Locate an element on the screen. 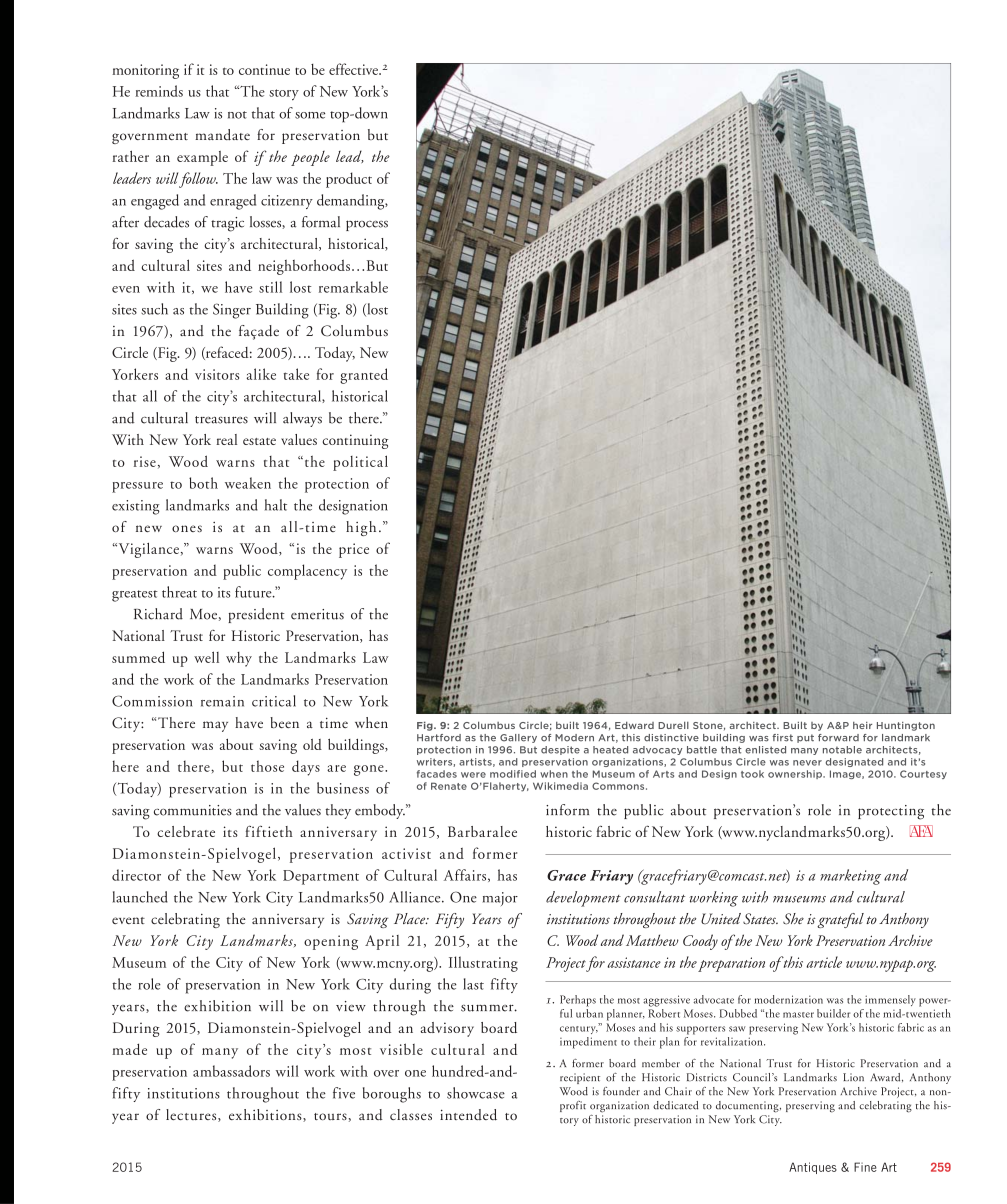  process is located at coordinates (367, 225).
